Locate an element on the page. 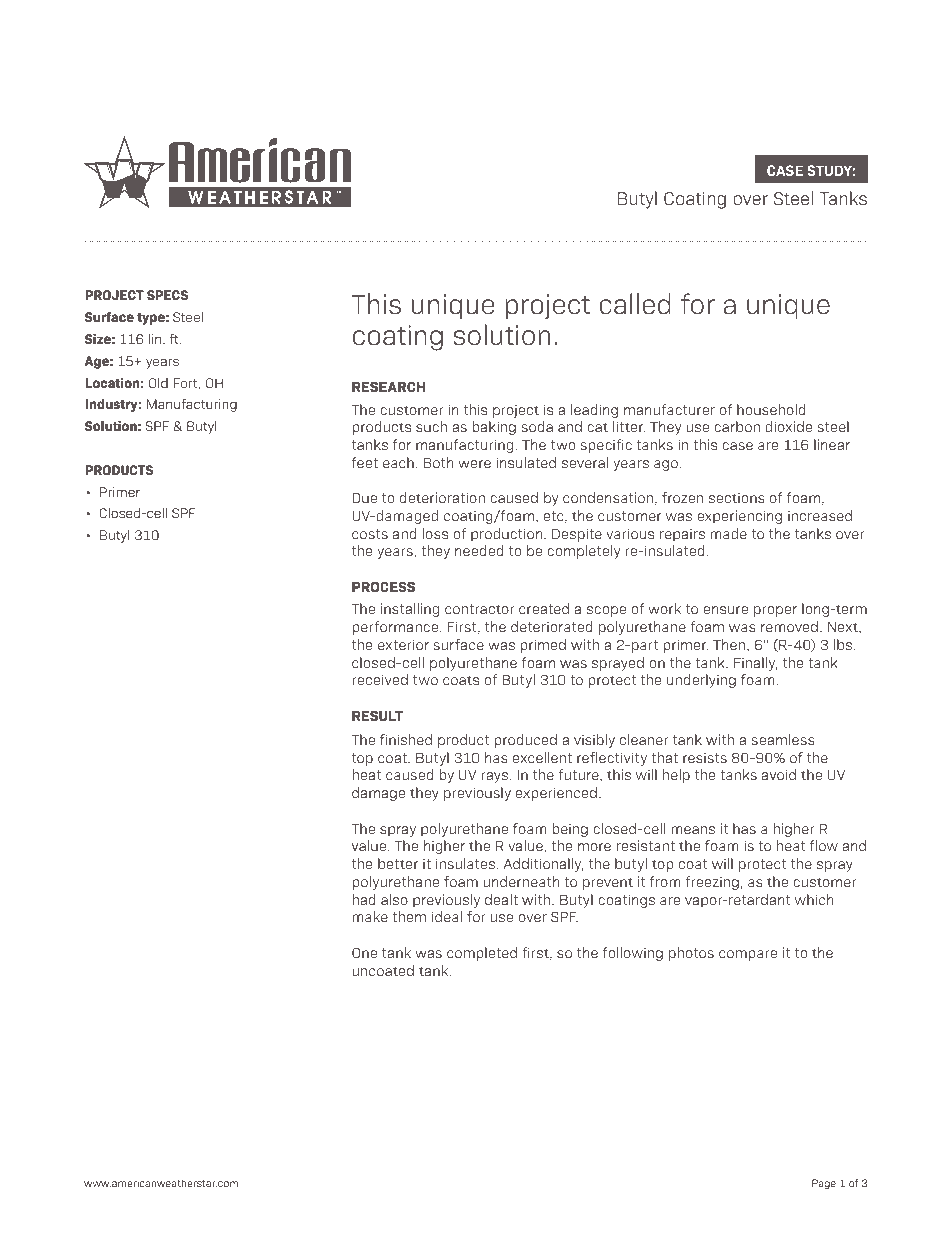 This image has height=1233, width=952. household is located at coordinates (771, 409).
